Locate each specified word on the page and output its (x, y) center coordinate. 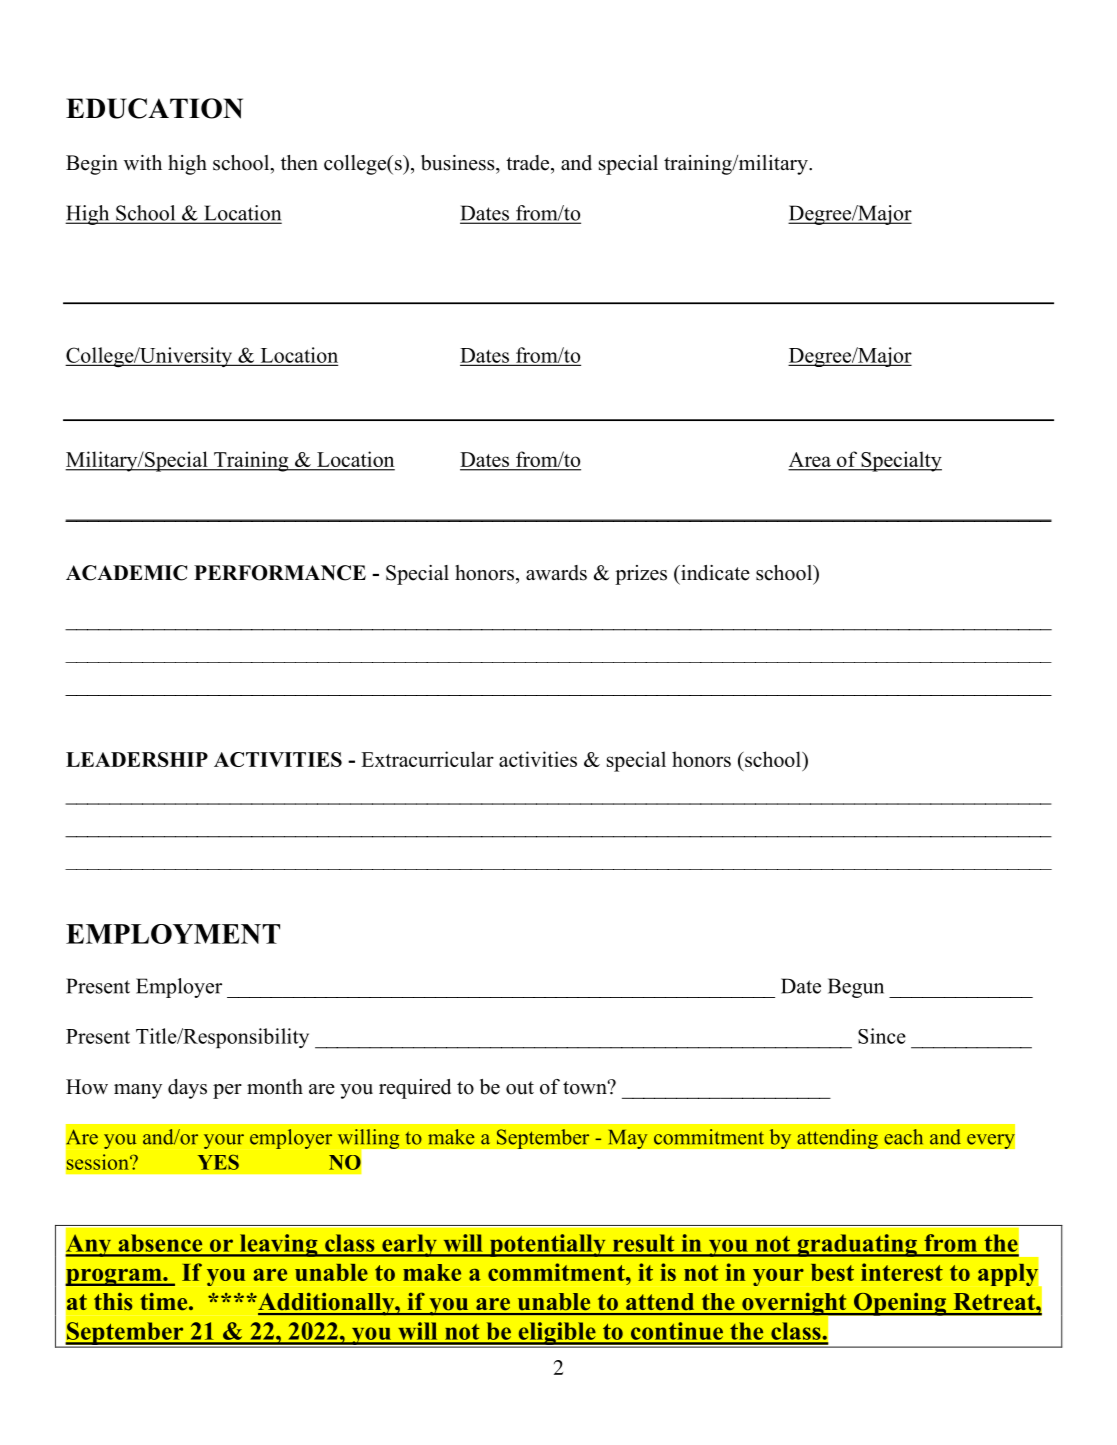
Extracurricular (427, 759)
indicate (714, 573)
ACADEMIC (126, 573)
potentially (547, 1245)
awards (556, 573)
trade (529, 163)
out (520, 1088)
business (459, 163)
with (143, 162)
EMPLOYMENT (173, 934)
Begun (856, 988)
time (165, 1301)
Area (810, 461)
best (832, 1272)
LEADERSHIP (137, 759)
